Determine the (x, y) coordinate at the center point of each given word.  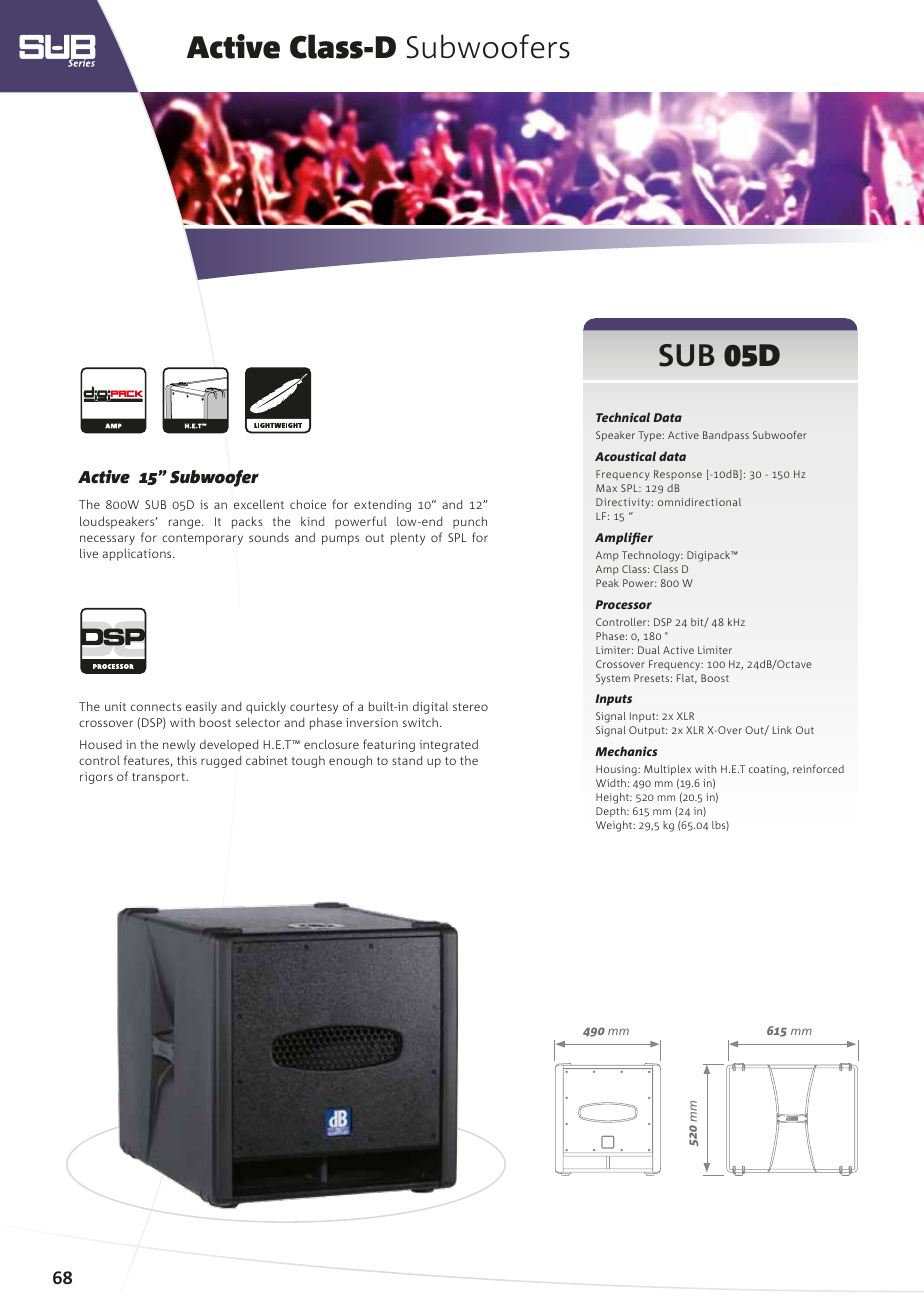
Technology (652, 556)
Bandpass (726, 436)
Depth (612, 812)
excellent (259, 504)
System (613, 679)
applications (138, 554)
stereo (470, 707)
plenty (408, 539)
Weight (615, 826)
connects (156, 707)
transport (159, 778)
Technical (623, 417)
